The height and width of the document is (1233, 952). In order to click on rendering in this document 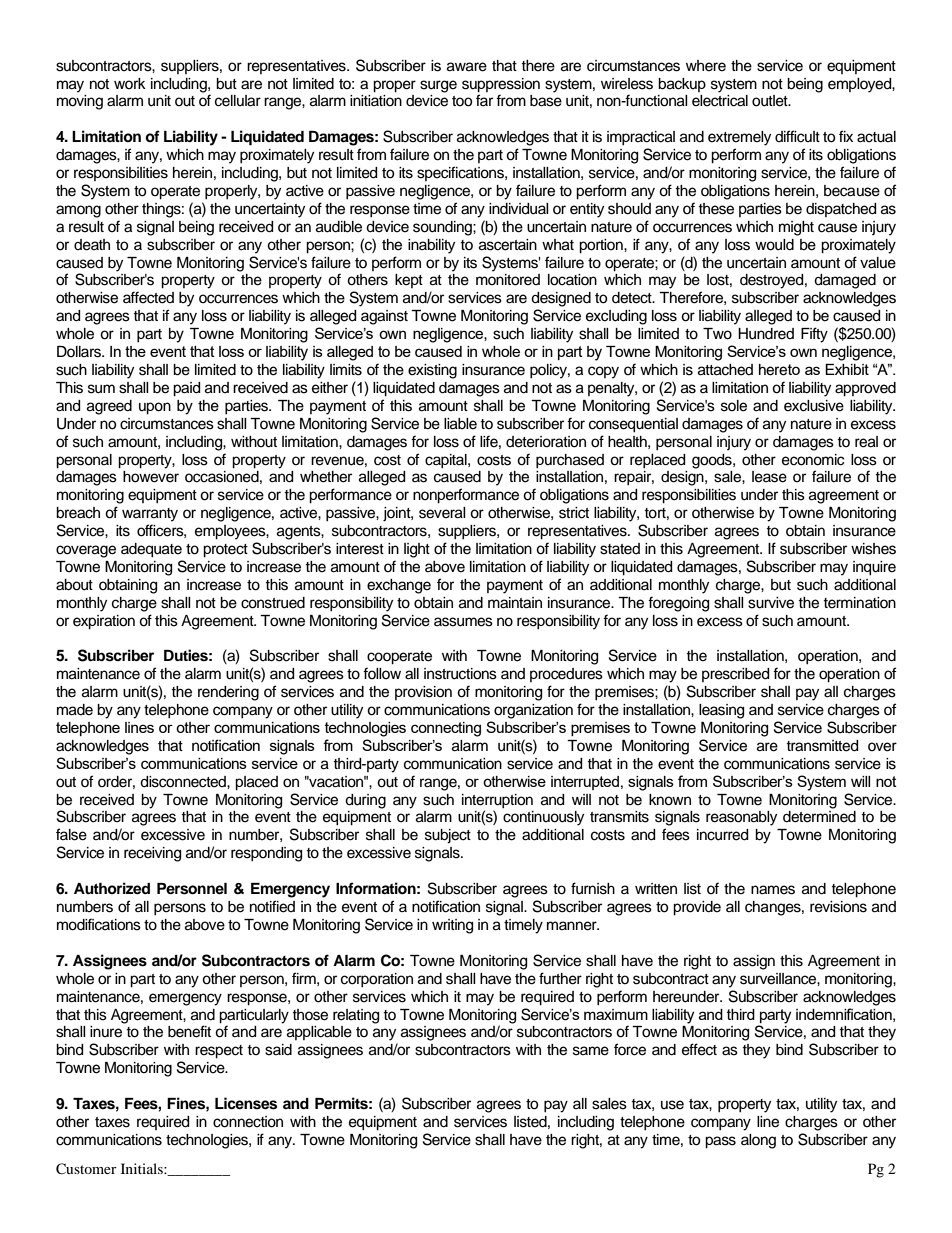, I will do `click(228, 693)`.
